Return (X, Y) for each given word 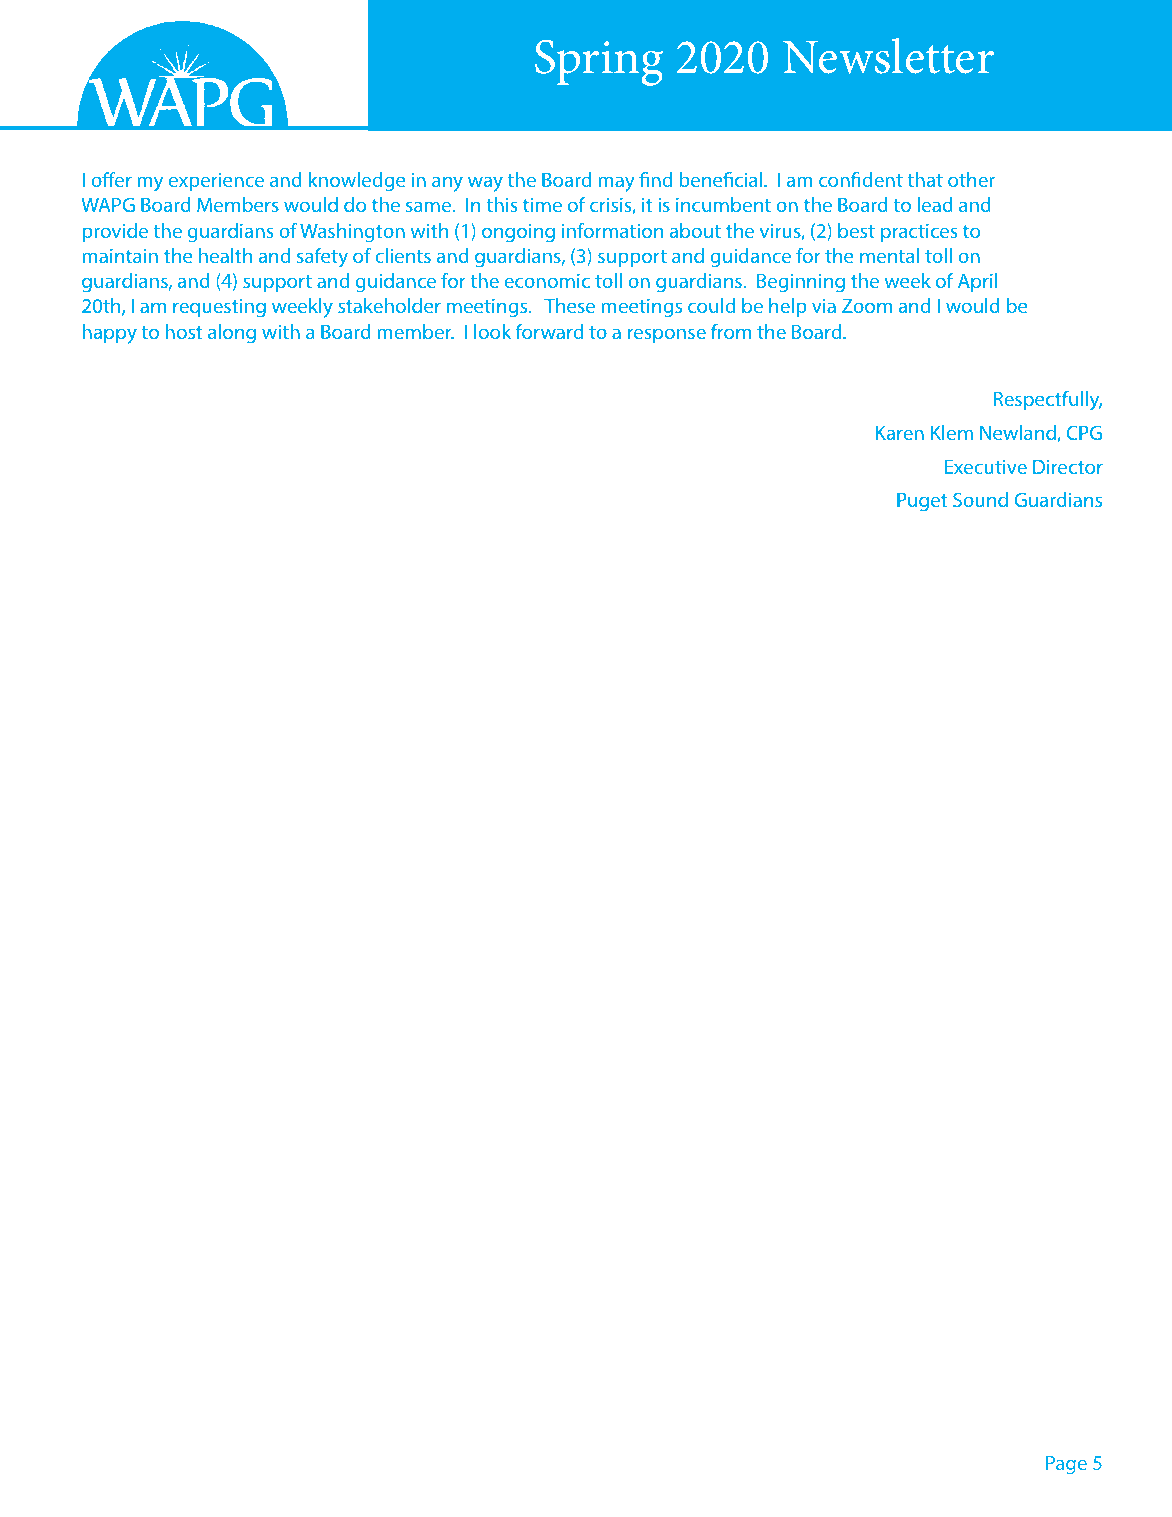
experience (216, 182)
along (232, 334)
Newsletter (888, 56)
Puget (922, 502)
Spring (599, 63)
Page (1066, 1465)
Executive (986, 466)
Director (1068, 466)
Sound (980, 499)
